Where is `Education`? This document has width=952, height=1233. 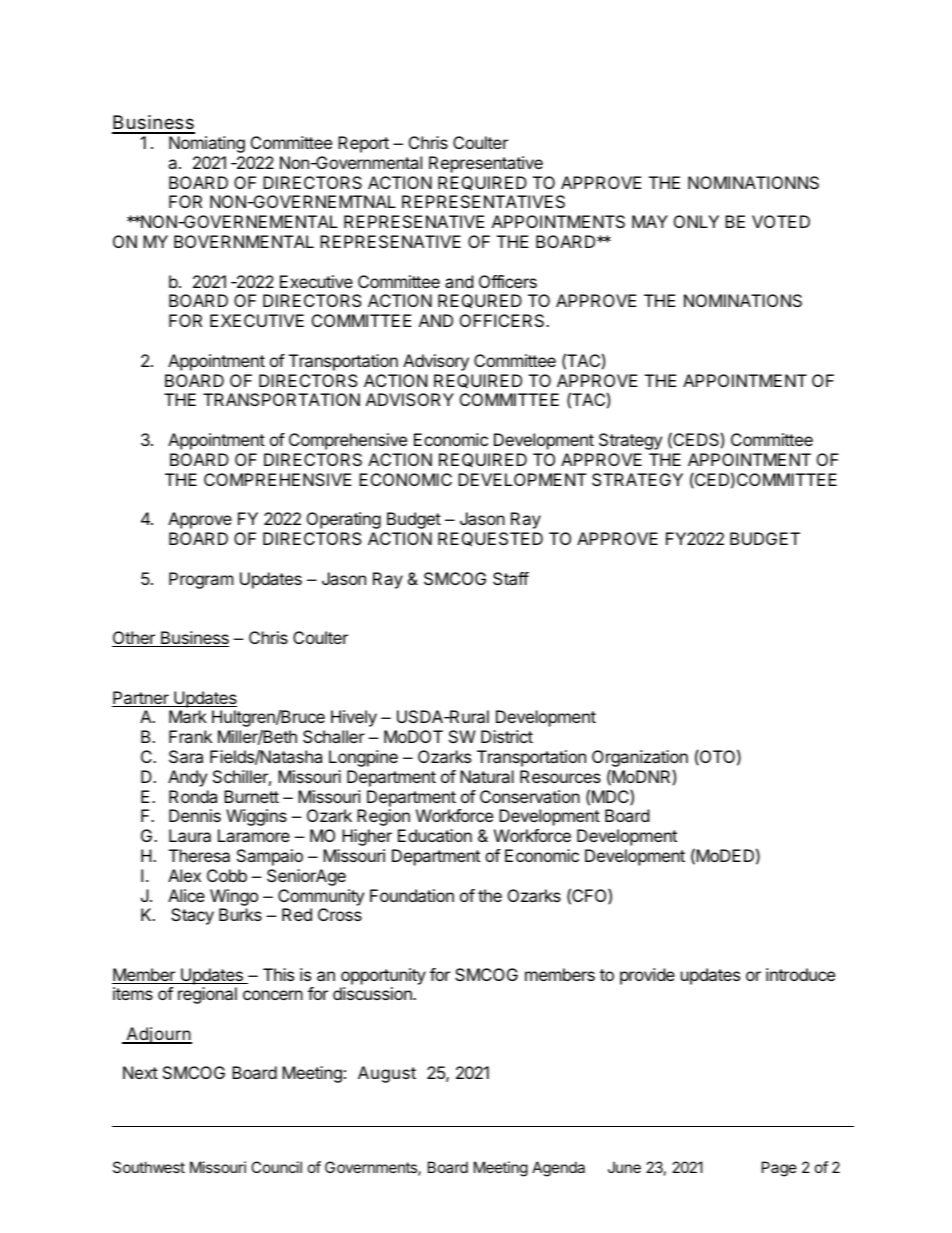
Education is located at coordinates (435, 835).
